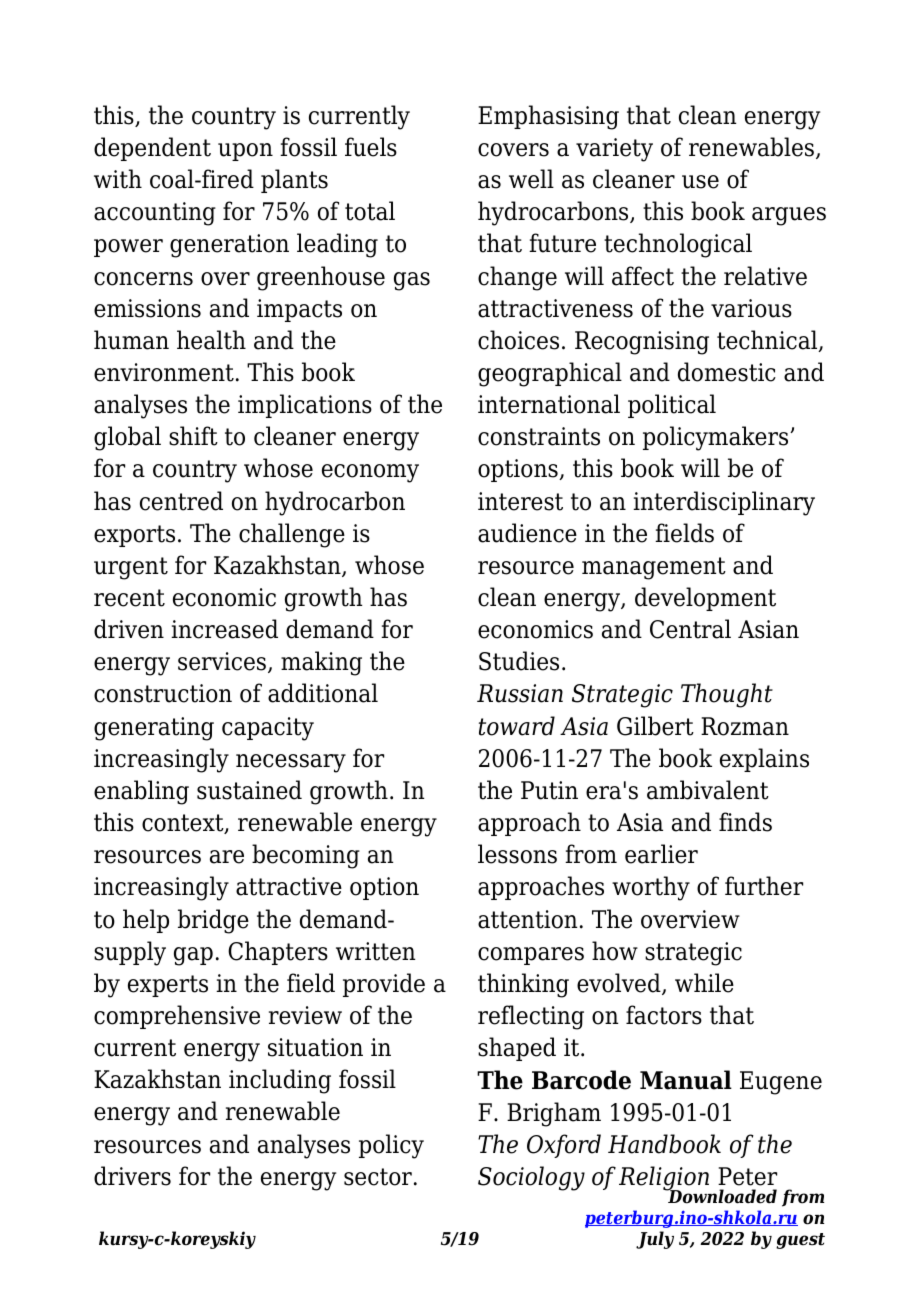  I want to click on upon, so click(245, 152).
